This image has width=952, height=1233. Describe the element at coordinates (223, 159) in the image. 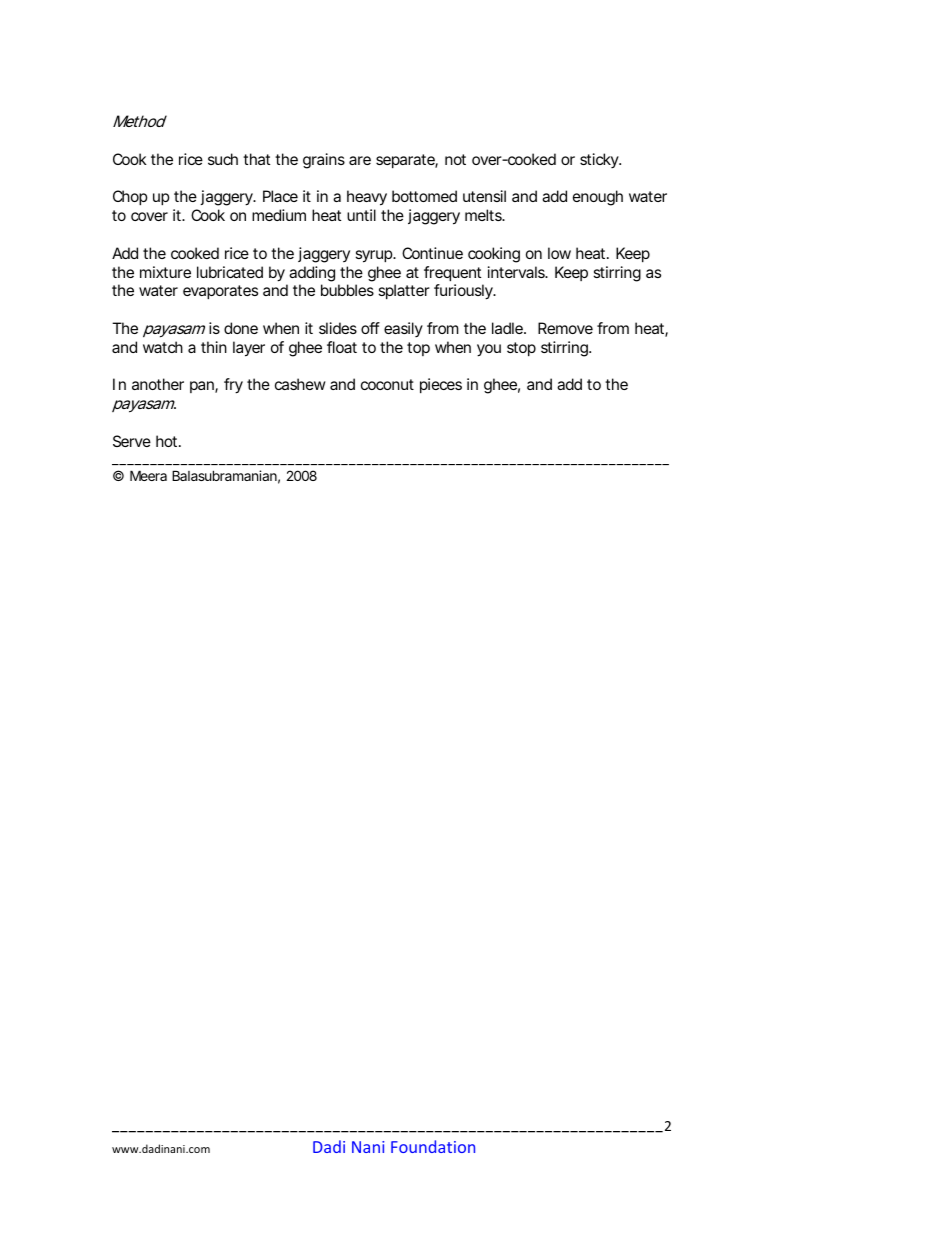

I see `such` at that location.
